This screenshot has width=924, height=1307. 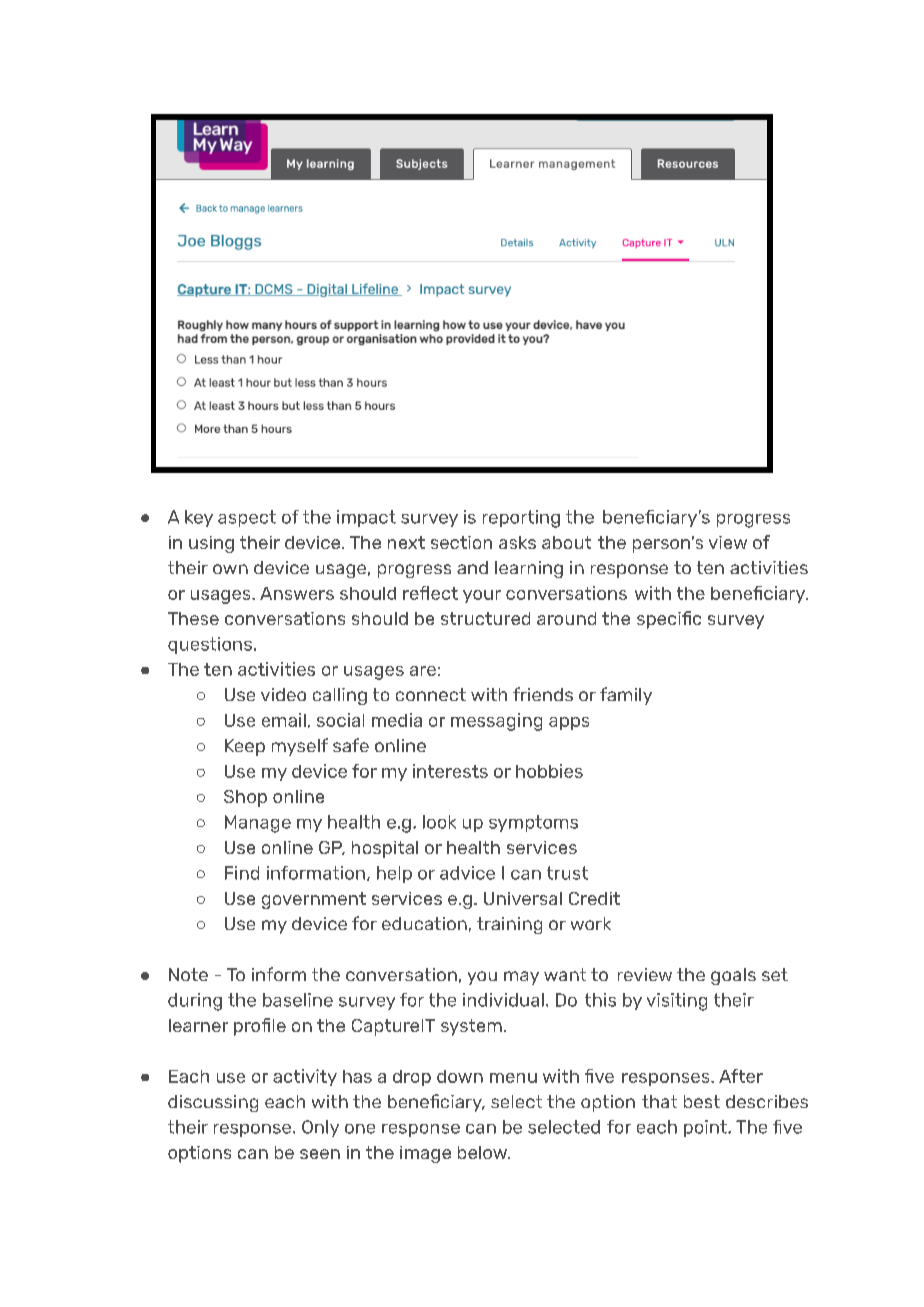 What do you see at coordinates (247, 518) in the screenshot?
I see `aspect` at bounding box center [247, 518].
